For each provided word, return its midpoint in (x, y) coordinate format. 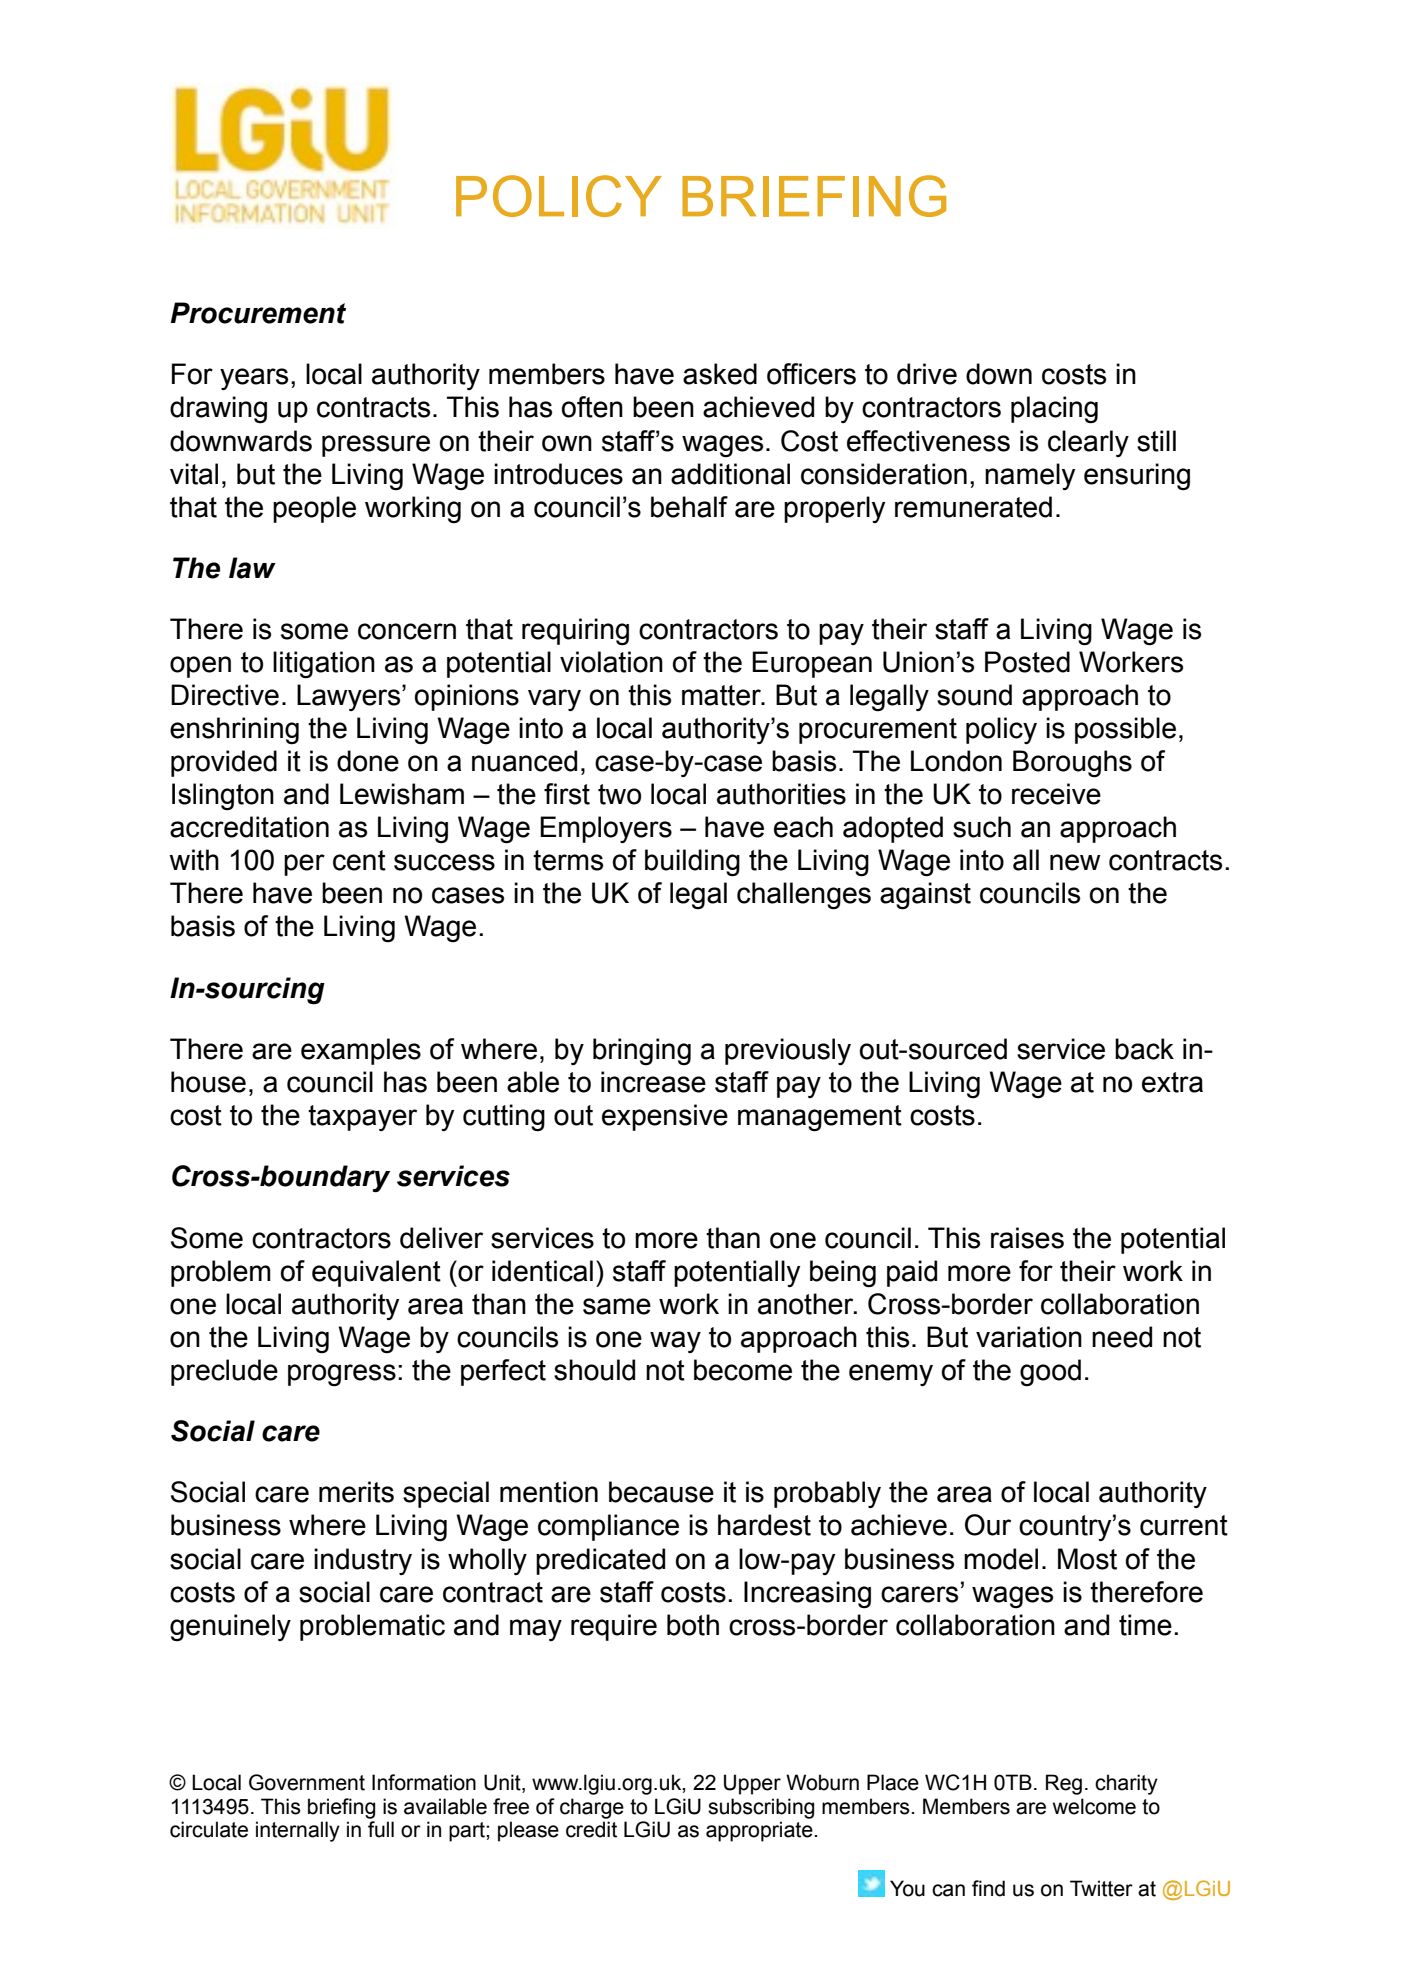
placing (1054, 409)
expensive (665, 1117)
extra (1172, 1082)
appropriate (760, 1831)
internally (298, 1831)
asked (720, 374)
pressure (376, 446)
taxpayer (362, 1118)
